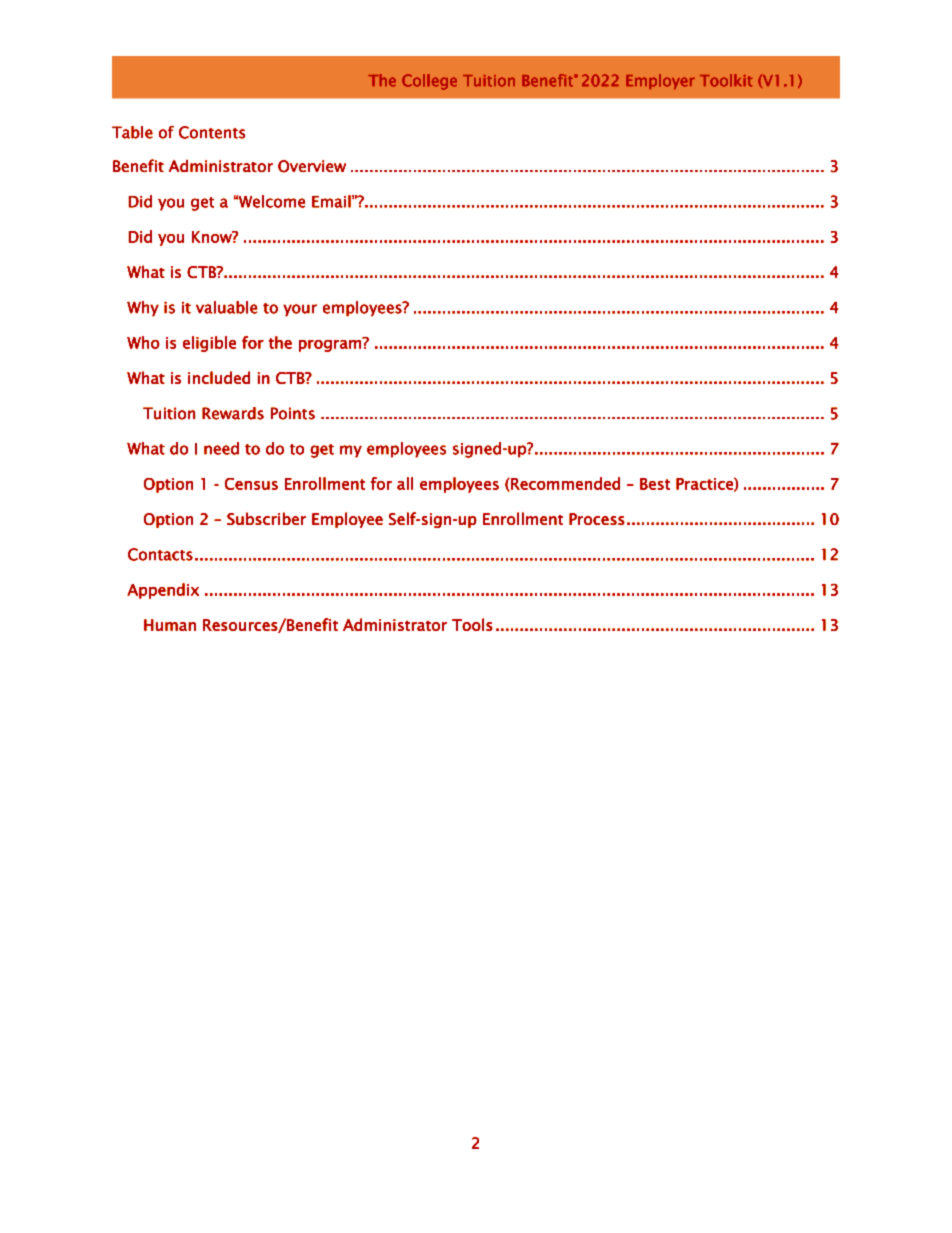 The height and width of the screenshot is (1233, 952). I want to click on College, so click(429, 82).
